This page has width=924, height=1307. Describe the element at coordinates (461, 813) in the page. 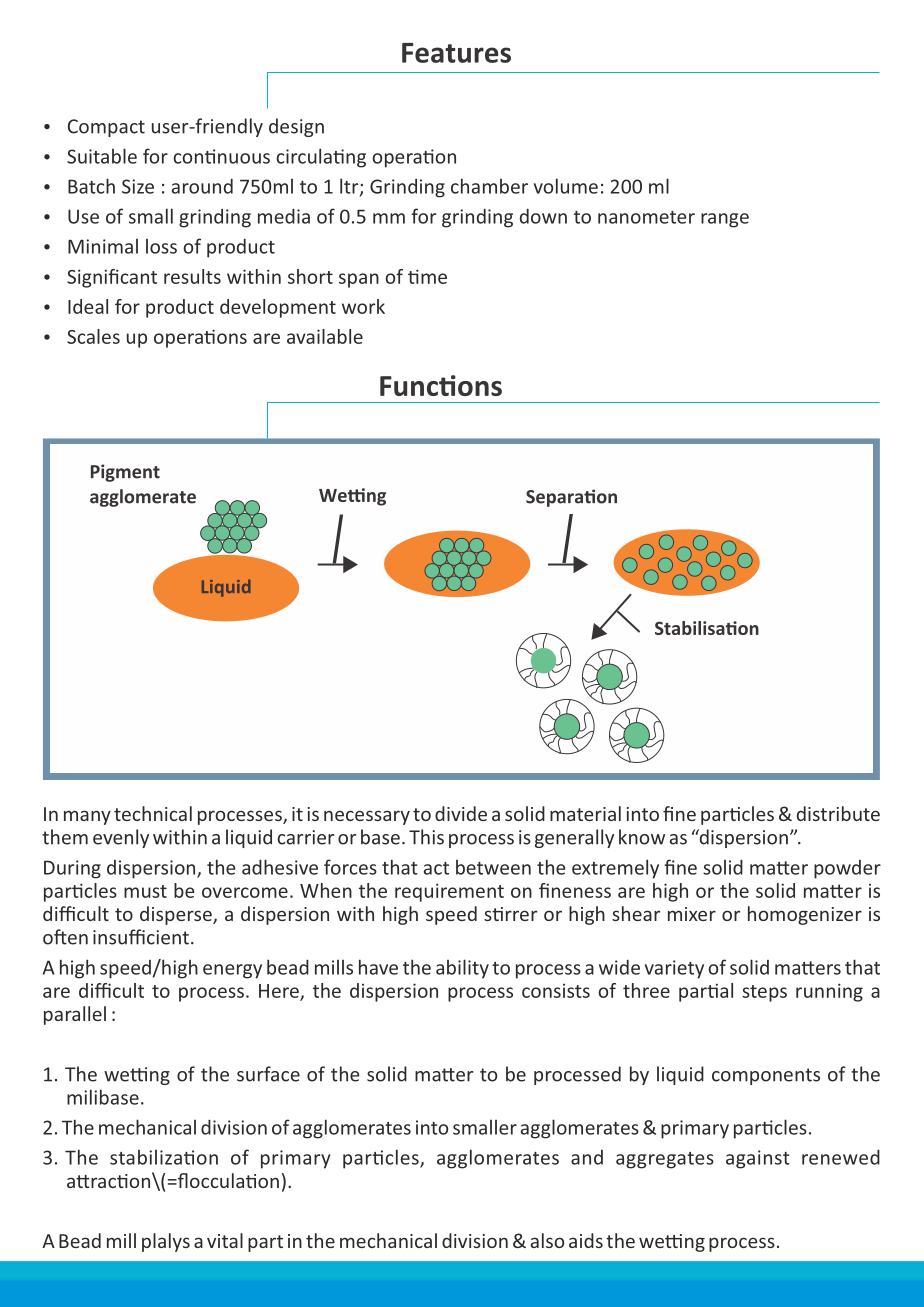

I see `divide` at that location.
